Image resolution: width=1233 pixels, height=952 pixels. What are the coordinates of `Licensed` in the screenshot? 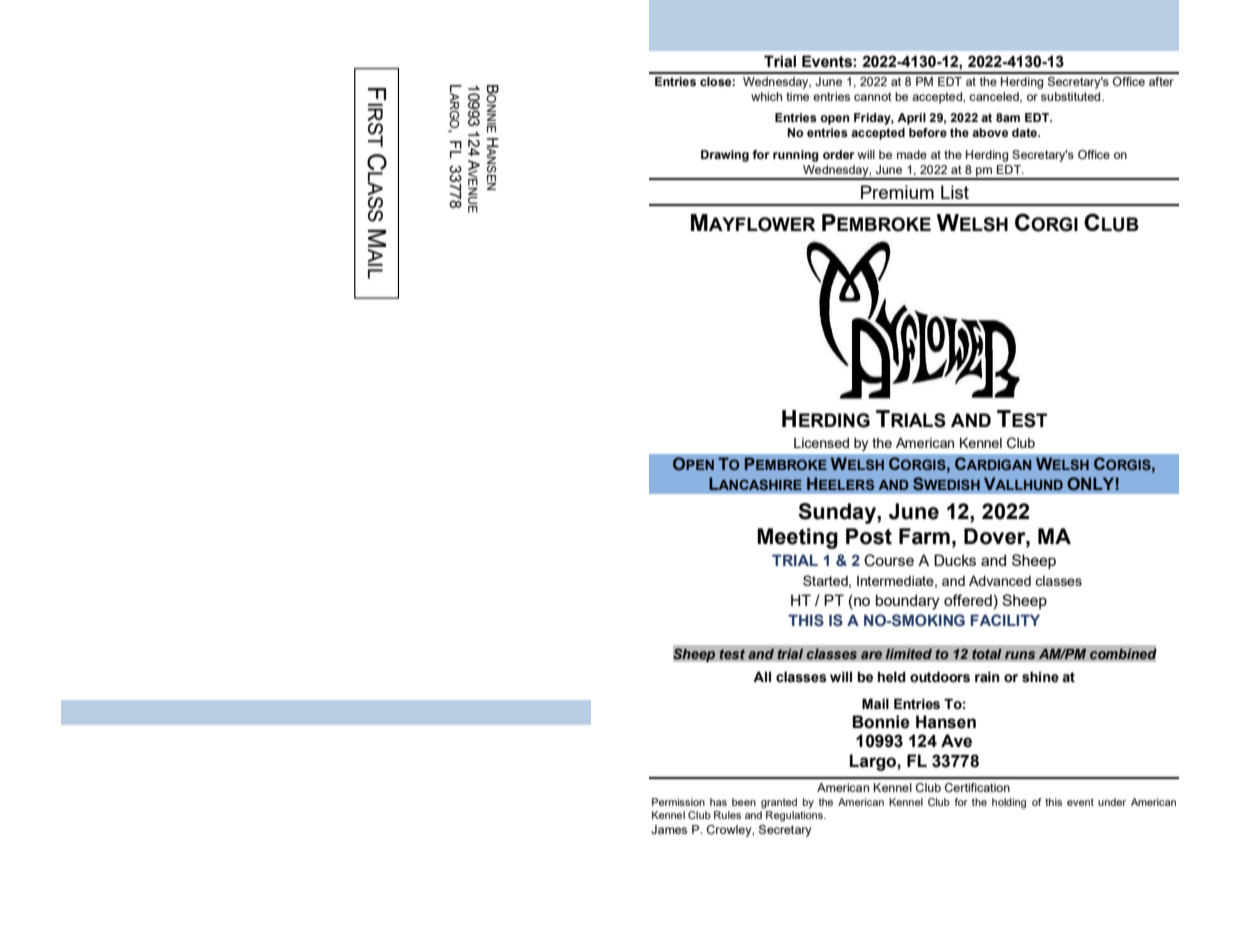 It's located at (821, 443).
